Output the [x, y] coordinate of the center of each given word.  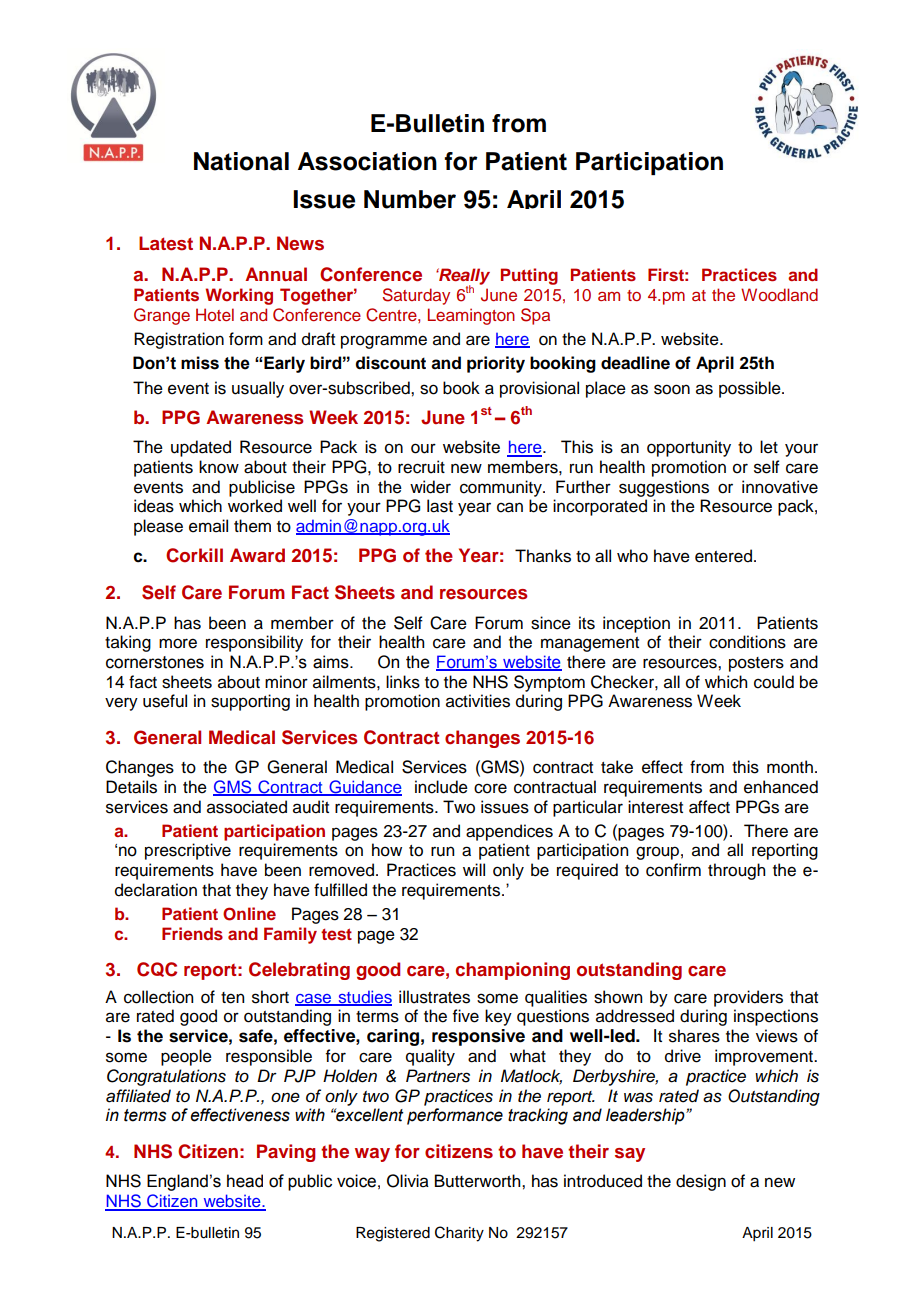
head [245, 1181]
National [241, 161]
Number [410, 199]
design [701, 1182]
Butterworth [479, 1181]
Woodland [779, 294]
